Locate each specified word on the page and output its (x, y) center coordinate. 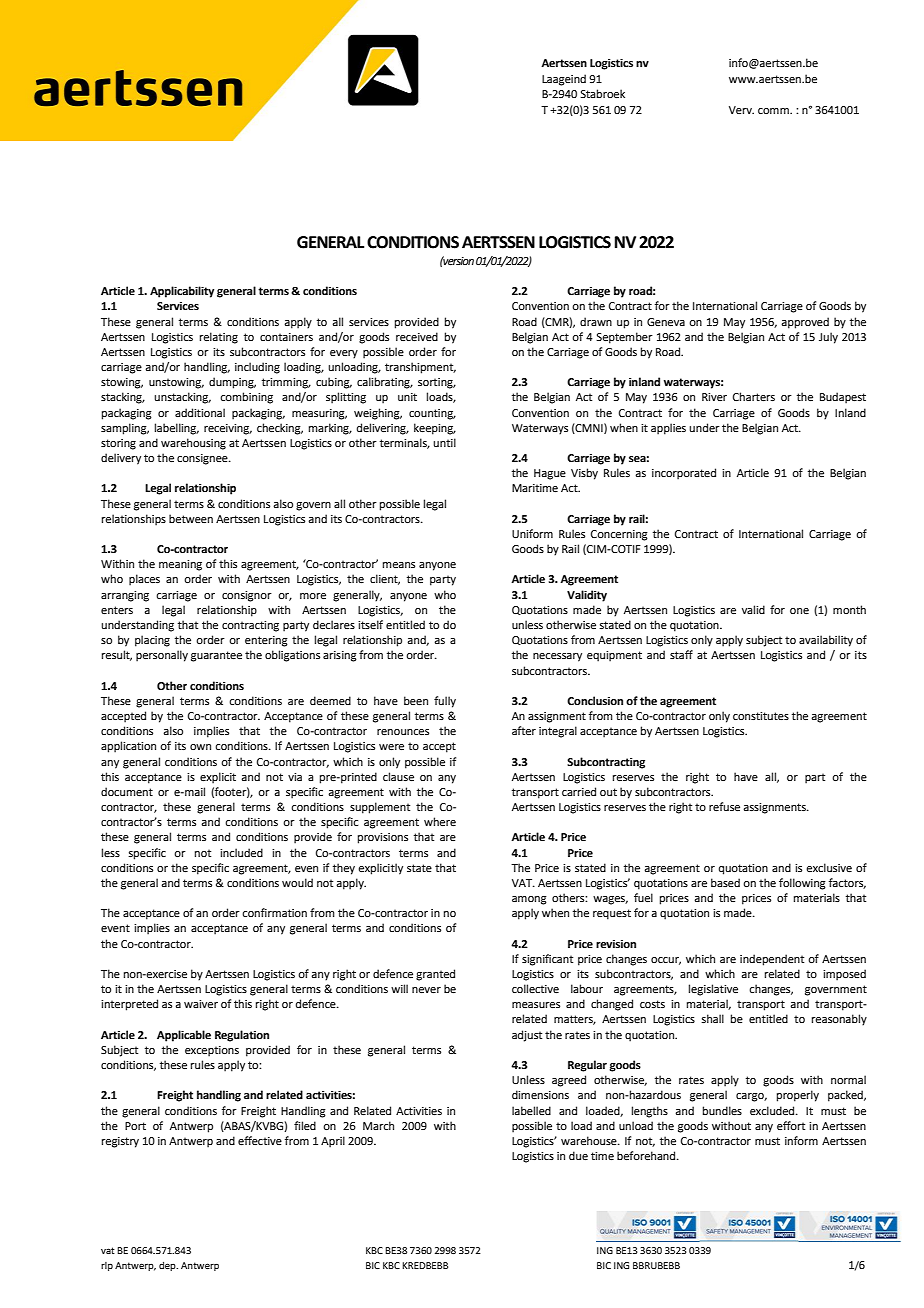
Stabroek (602, 93)
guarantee (216, 656)
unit (407, 397)
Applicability (182, 292)
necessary (557, 657)
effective (260, 1140)
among (529, 900)
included (241, 852)
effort (791, 1125)
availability (826, 641)
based (725, 882)
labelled (531, 1110)
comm (774, 111)
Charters (754, 396)
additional (200, 412)
